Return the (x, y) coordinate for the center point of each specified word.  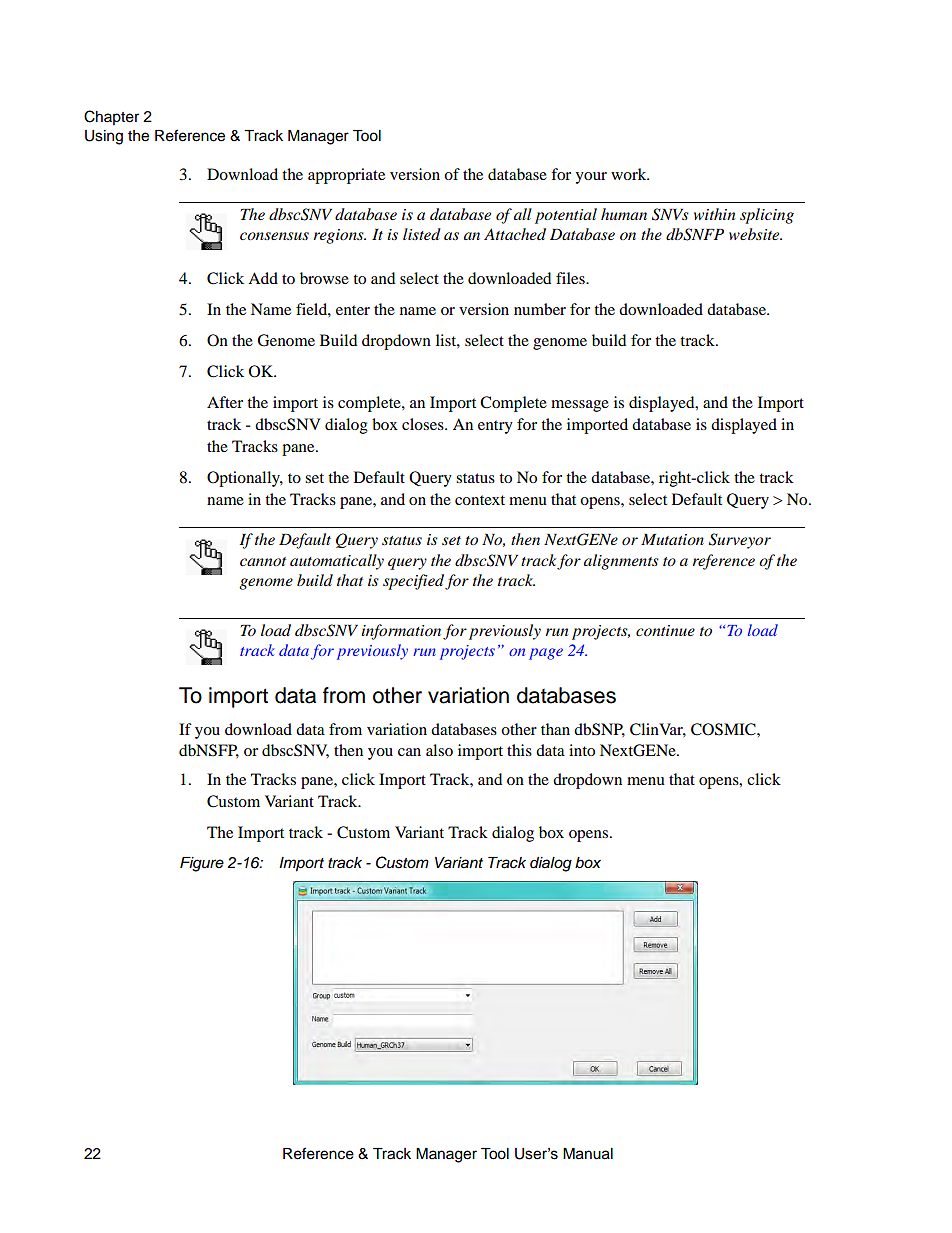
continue (665, 630)
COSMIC (724, 729)
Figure (202, 864)
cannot (263, 561)
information (401, 632)
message (580, 406)
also (439, 750)
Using (104, 137)
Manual (588, 1154)
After (225, 402)
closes (424, 424)
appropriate (346, 176)
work (630, 174)
